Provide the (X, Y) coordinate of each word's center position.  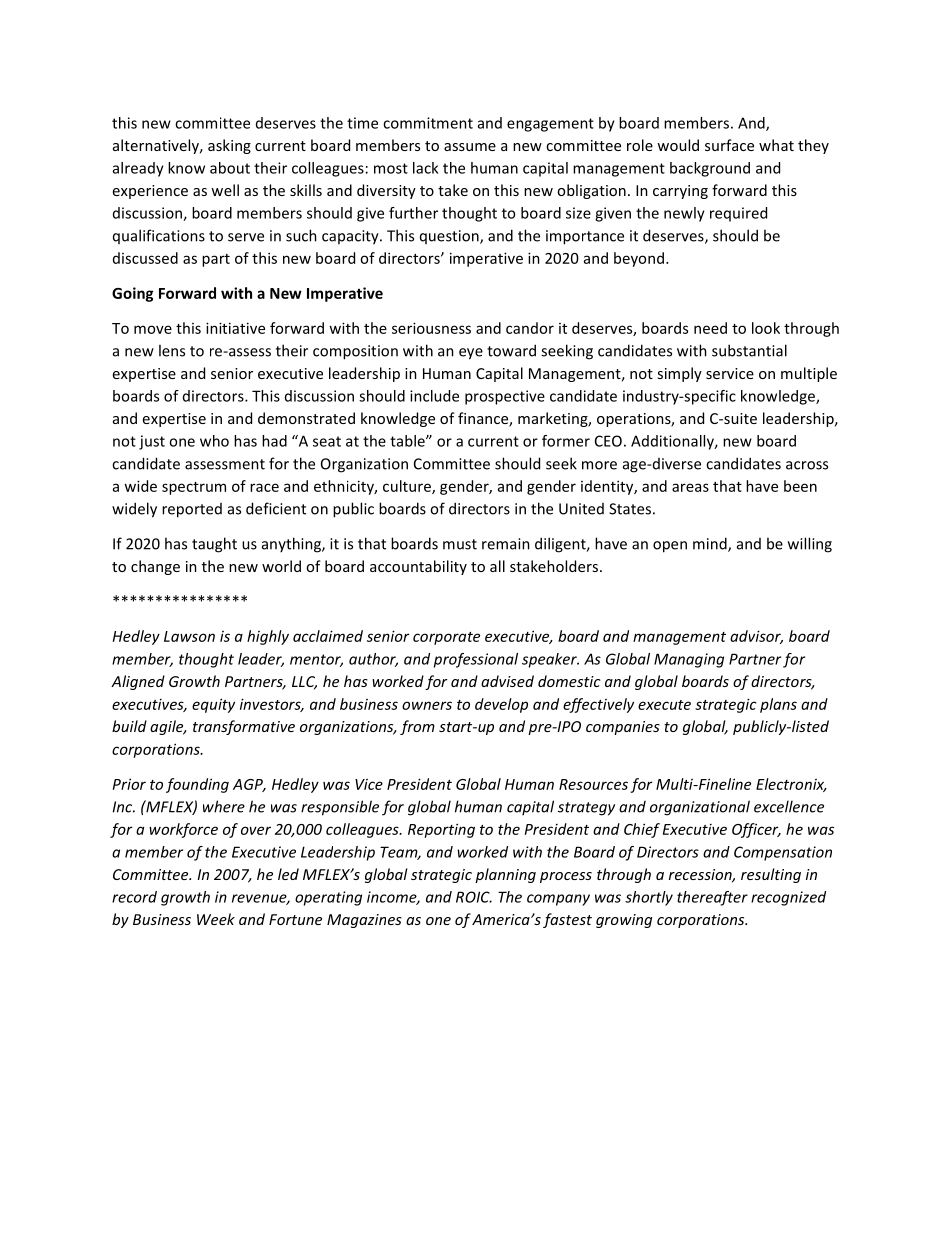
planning (505, 875)
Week (216, 919)
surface (729, 145)
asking (229, 146)
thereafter (712, 898)
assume (470, 147)
